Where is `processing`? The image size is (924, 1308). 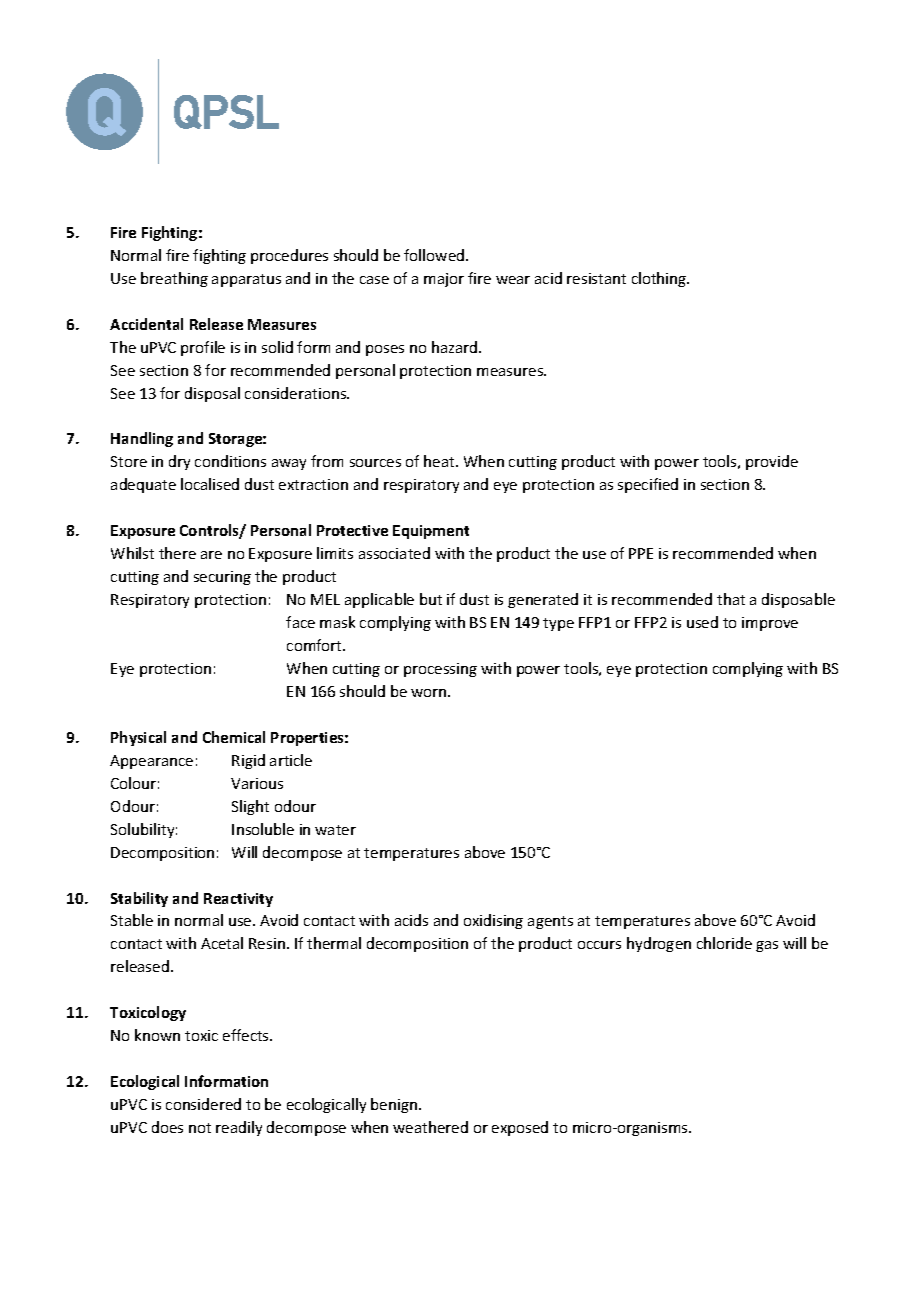
processing is located at coordinates (440, 670).
